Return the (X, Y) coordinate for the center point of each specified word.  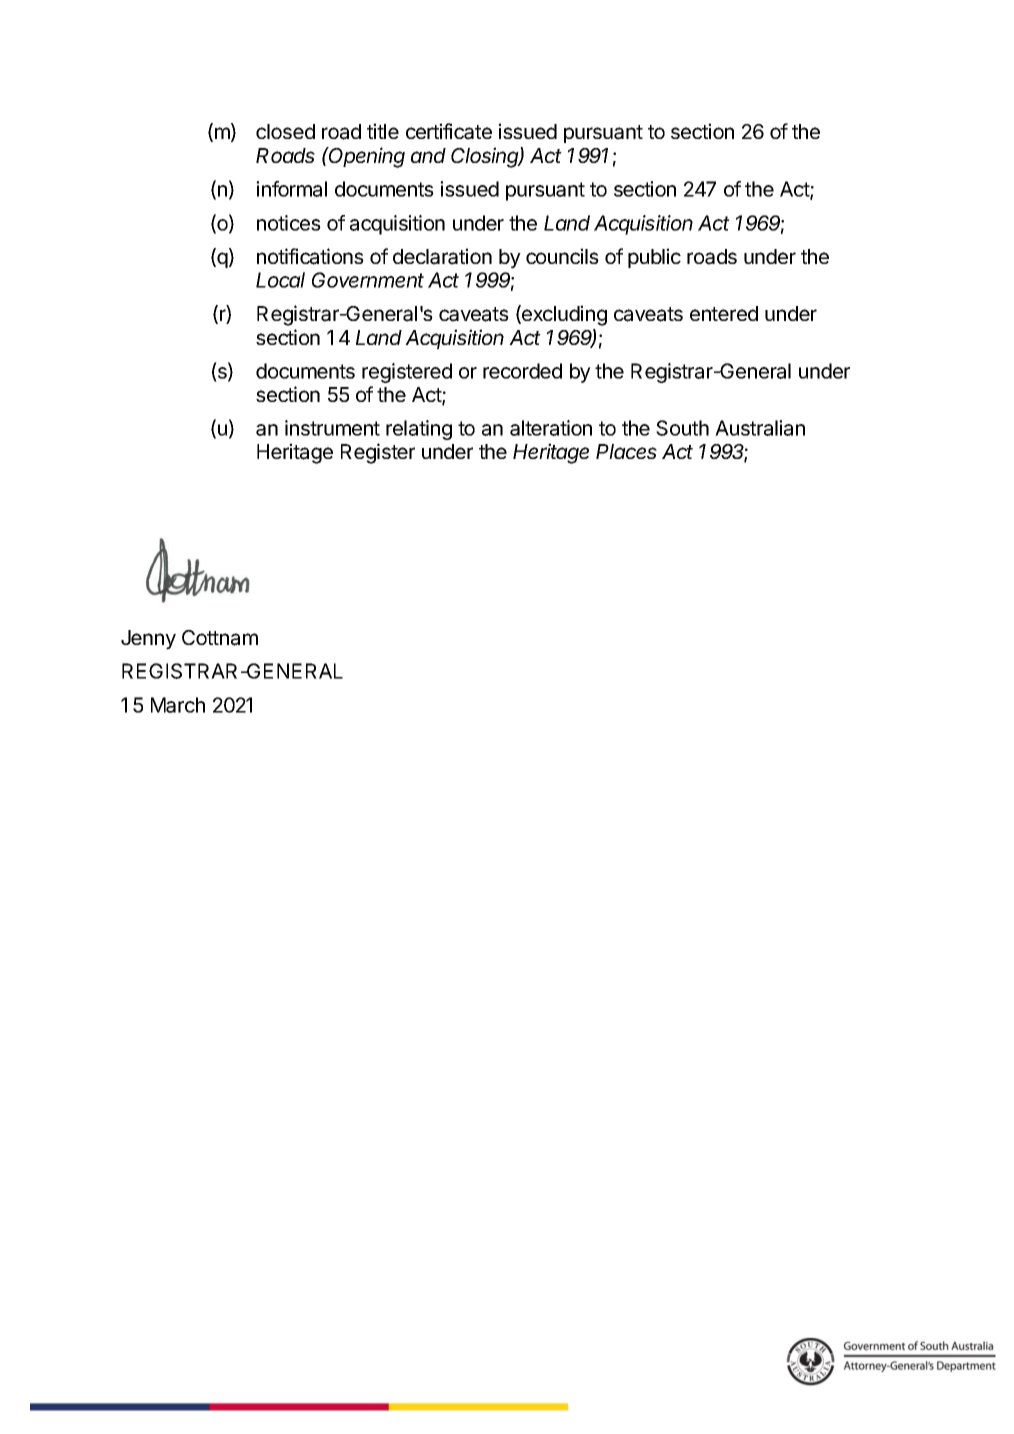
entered (724, 313)
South (682, 428)
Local (280, 280)
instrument (332, 428)
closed (285, 131)
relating (419, 430)
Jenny (148, 640)
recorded (522, 371)
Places (626, 451)
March (178, 705)
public (654, 258)
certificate (449, 131)
